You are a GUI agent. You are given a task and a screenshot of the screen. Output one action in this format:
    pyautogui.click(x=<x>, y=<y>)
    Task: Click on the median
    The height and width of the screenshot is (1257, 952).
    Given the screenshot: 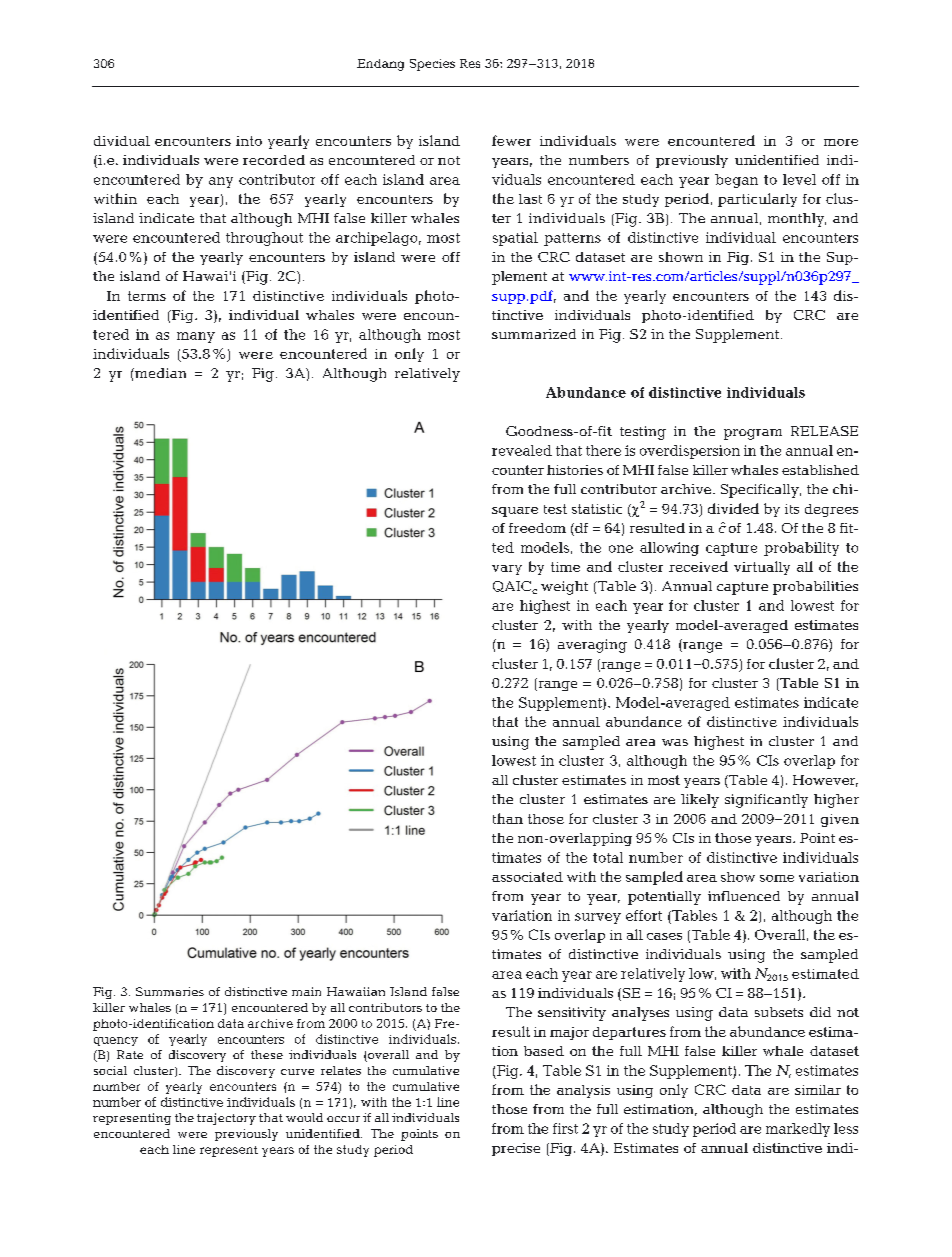 What is the action you would take?
    pyautogui.click(x=159, y=373)
